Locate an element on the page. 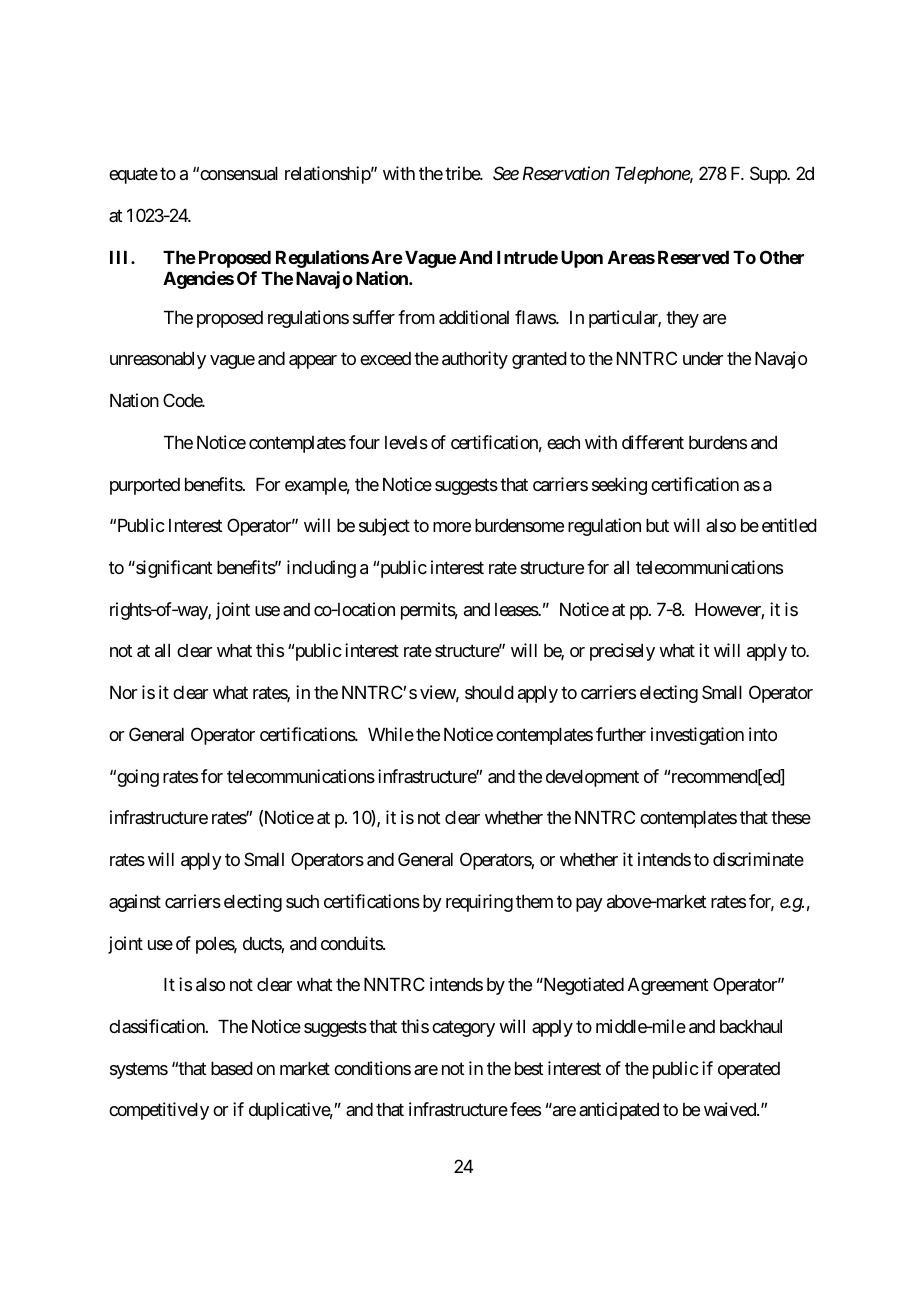 The height and width of the document is (1308, 924). discriminate is located at coordinates (758, 859).
